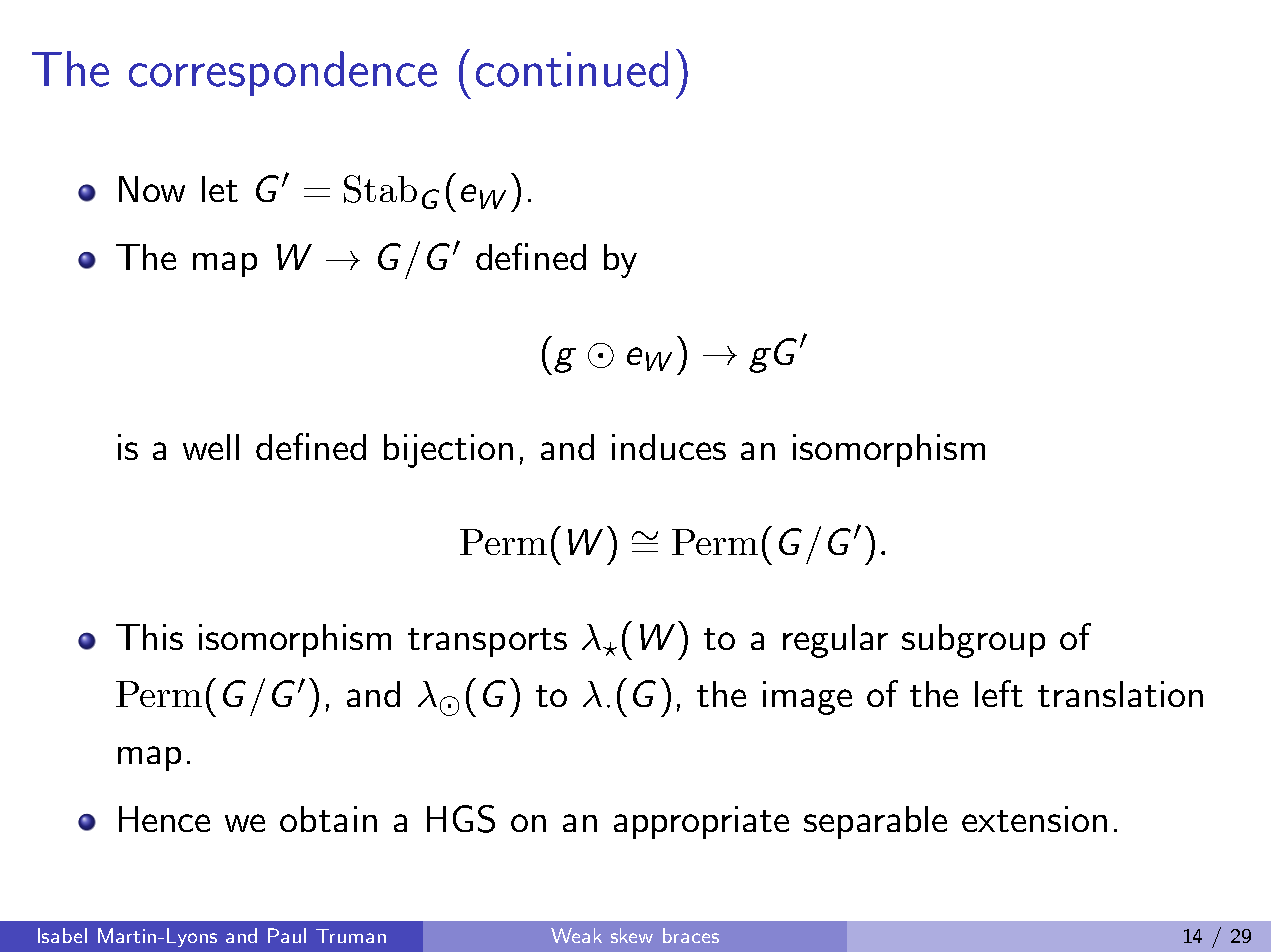  Describe the element at coordinates (669, 447) in the image. I see `induces` at that location.
